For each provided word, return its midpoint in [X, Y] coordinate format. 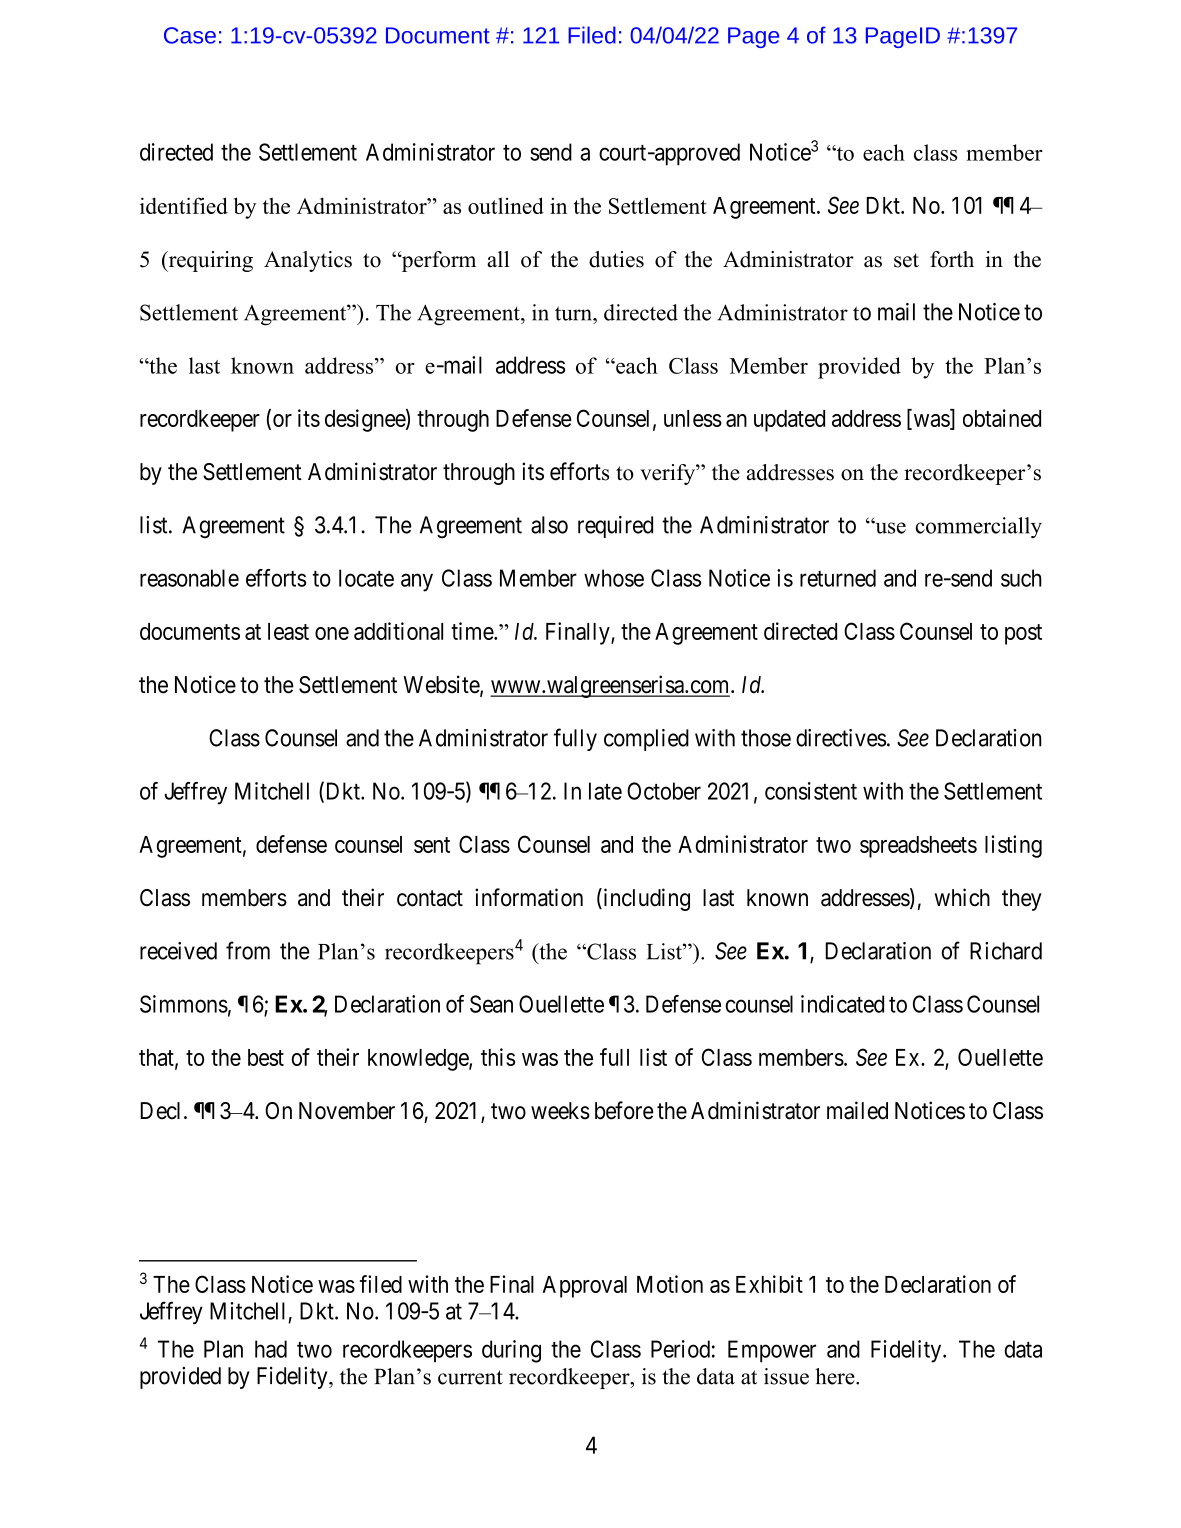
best [266, 1057]
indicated [842, 1004]
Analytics [308, 261]
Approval [585, 1287]
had [271, 1349]
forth [952, 259]
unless [693, 418]
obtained [1002, 418]
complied [646, 740]
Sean [491, 1004]
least [288, 631]
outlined [506, 205]
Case [190, 35]
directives [841, 738]
